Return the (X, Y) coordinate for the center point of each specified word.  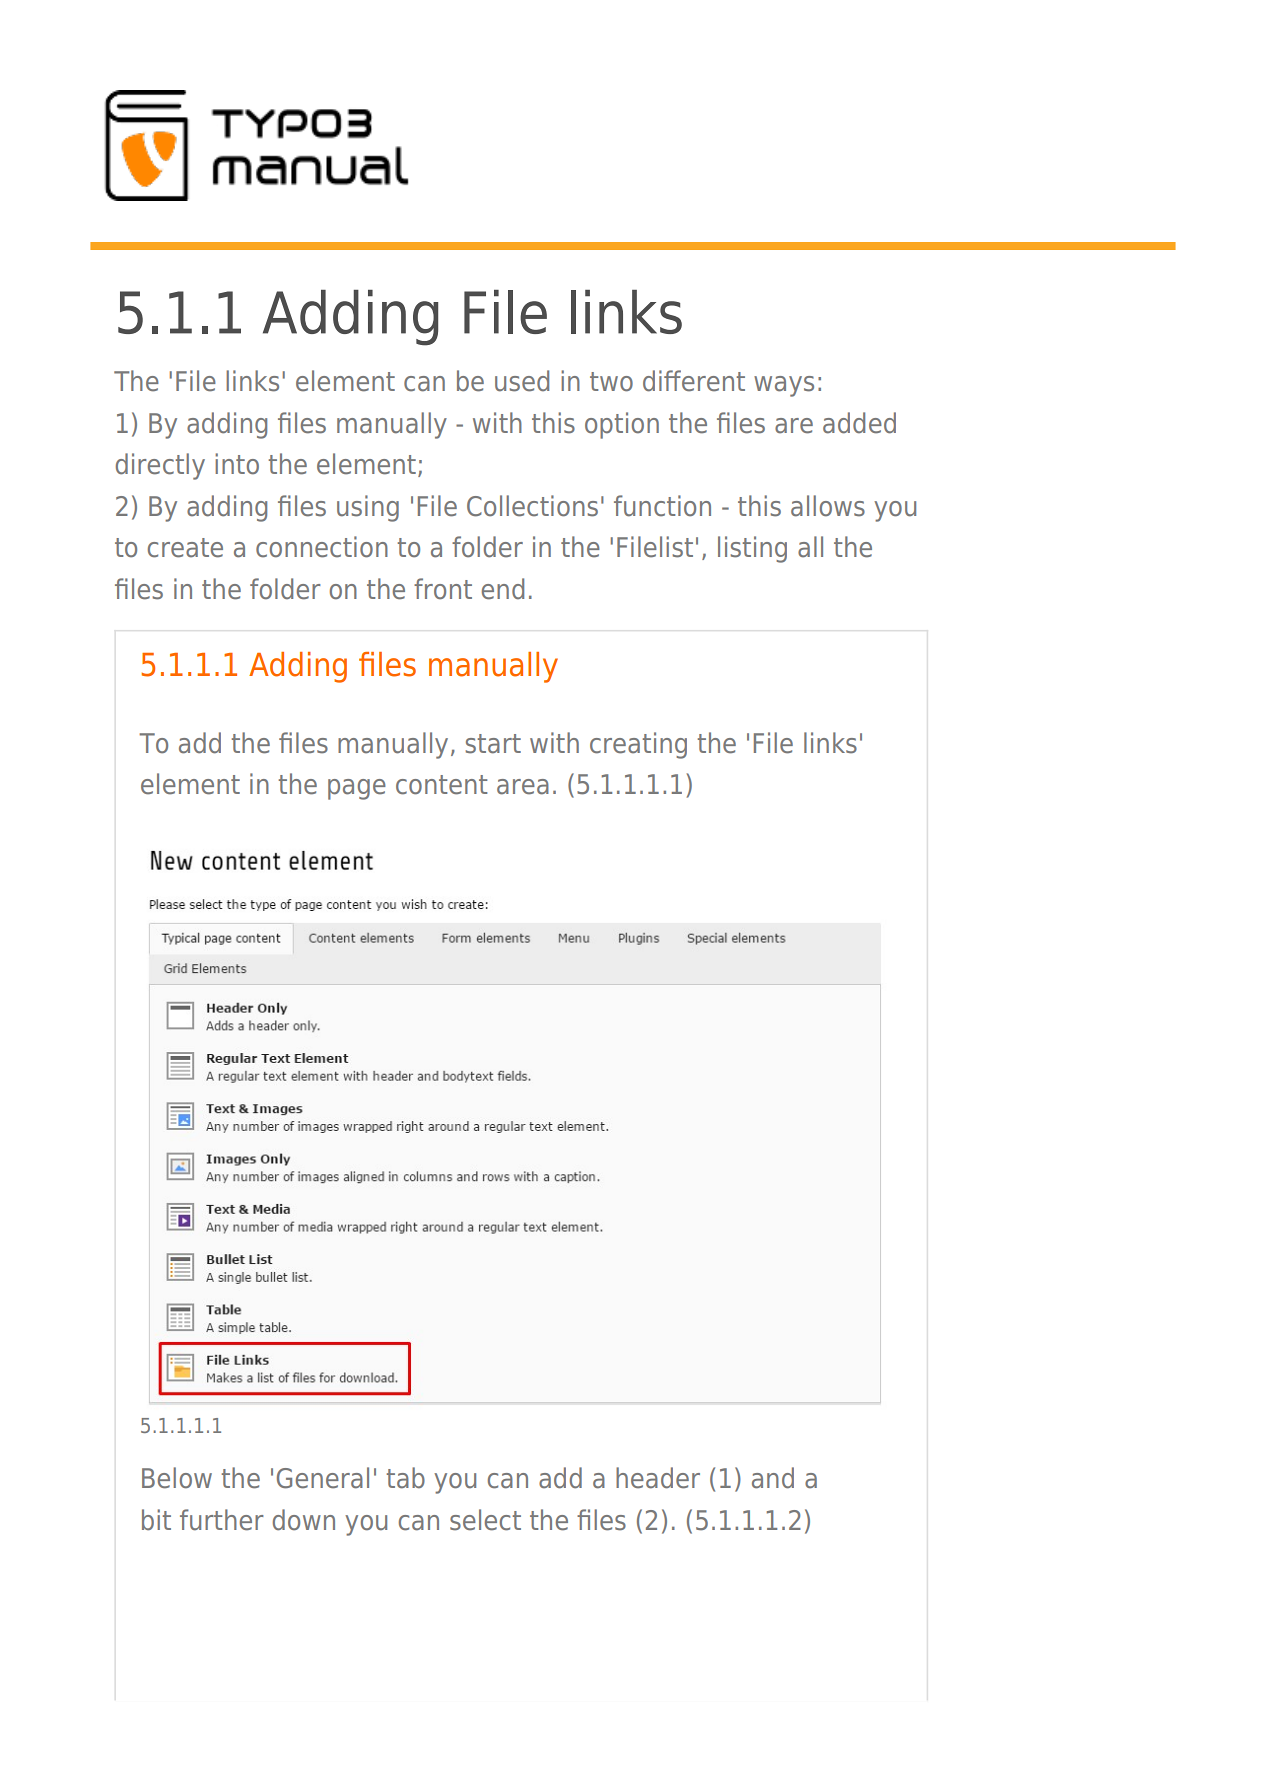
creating (638, 745)
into (237, 464)
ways (784, 386)
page (357, 789)
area (523, 787)
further (222, 1520)
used (522, 381)
